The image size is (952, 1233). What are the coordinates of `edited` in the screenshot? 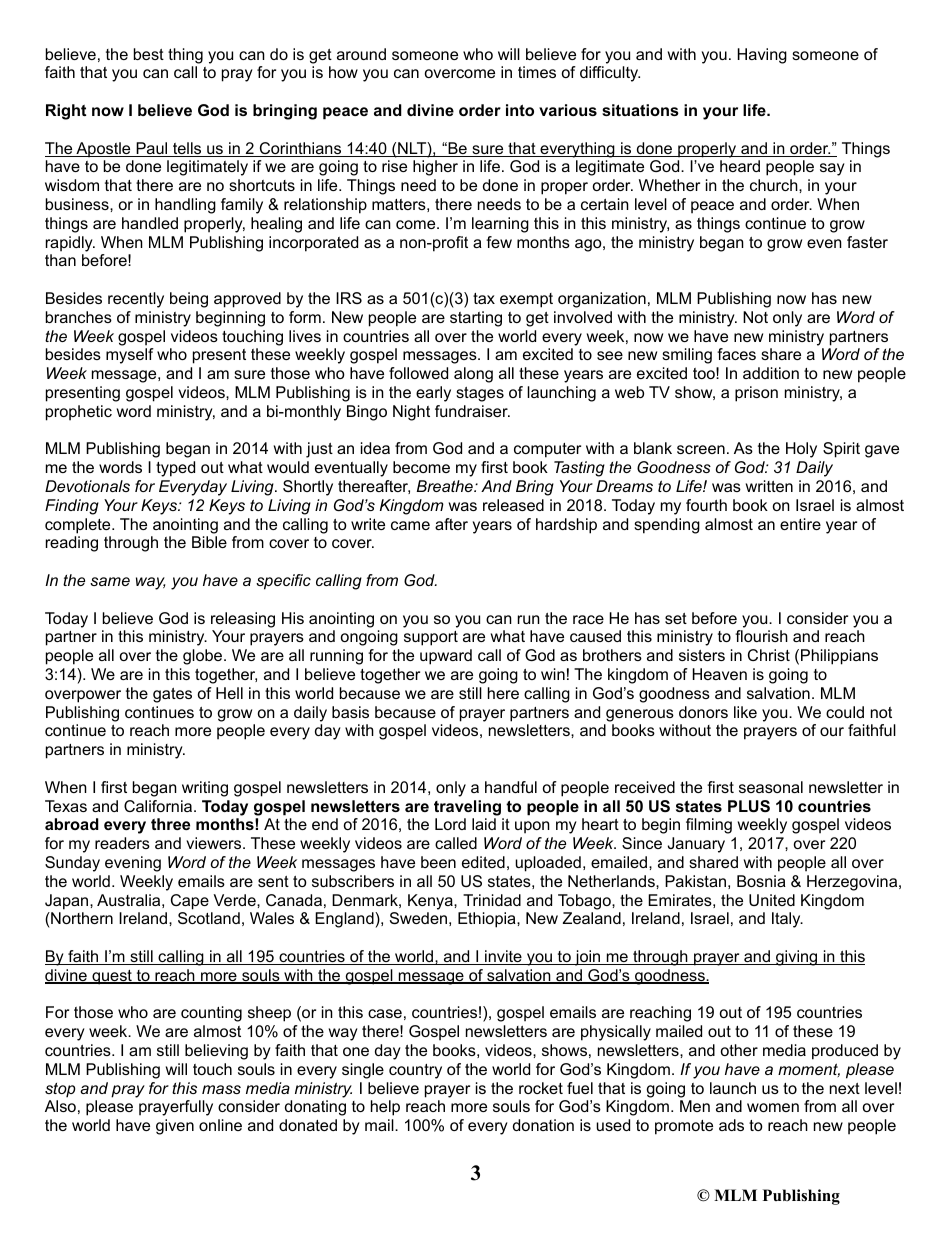 It's located at (483, 862).
